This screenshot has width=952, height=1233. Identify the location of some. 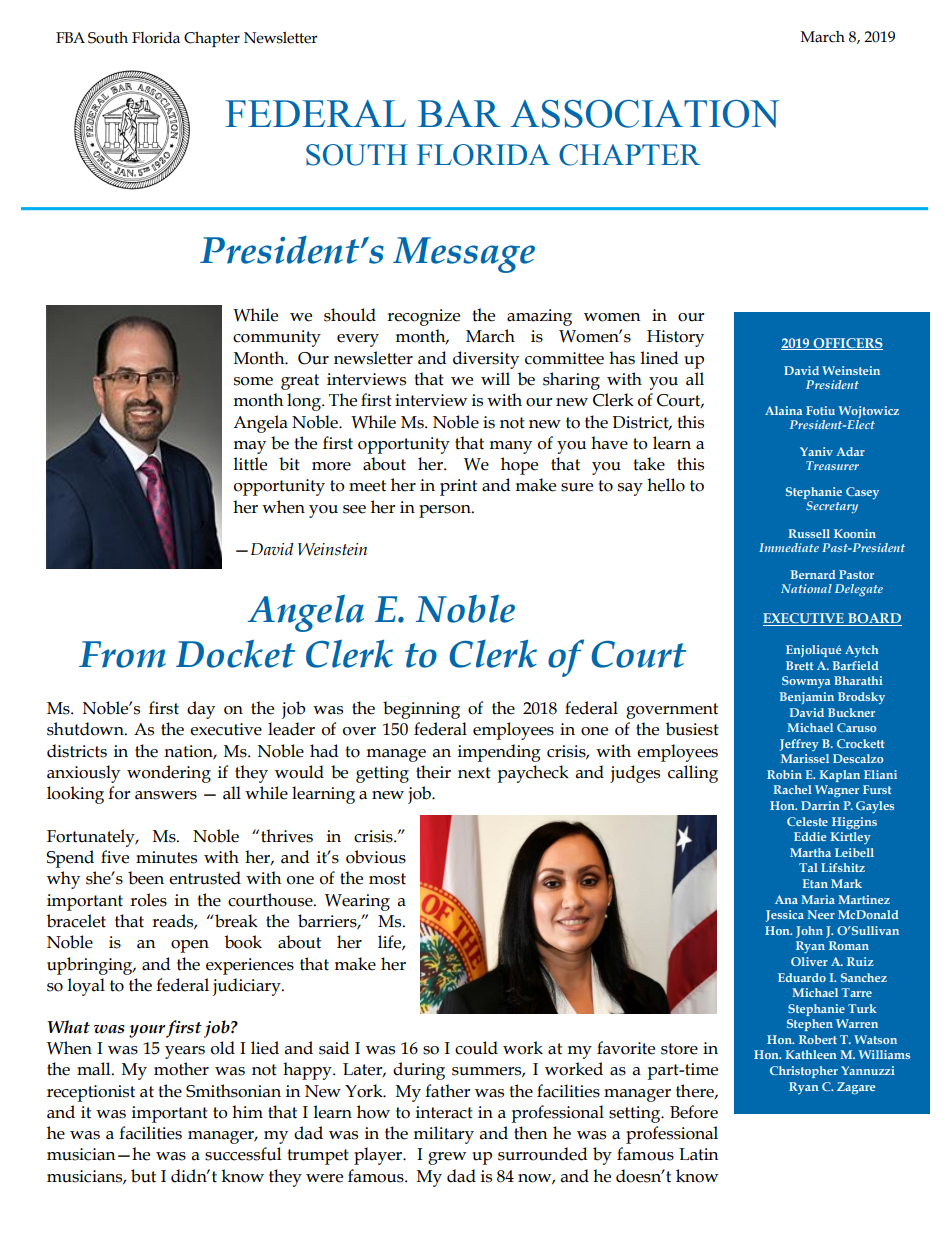
(253, 381).
